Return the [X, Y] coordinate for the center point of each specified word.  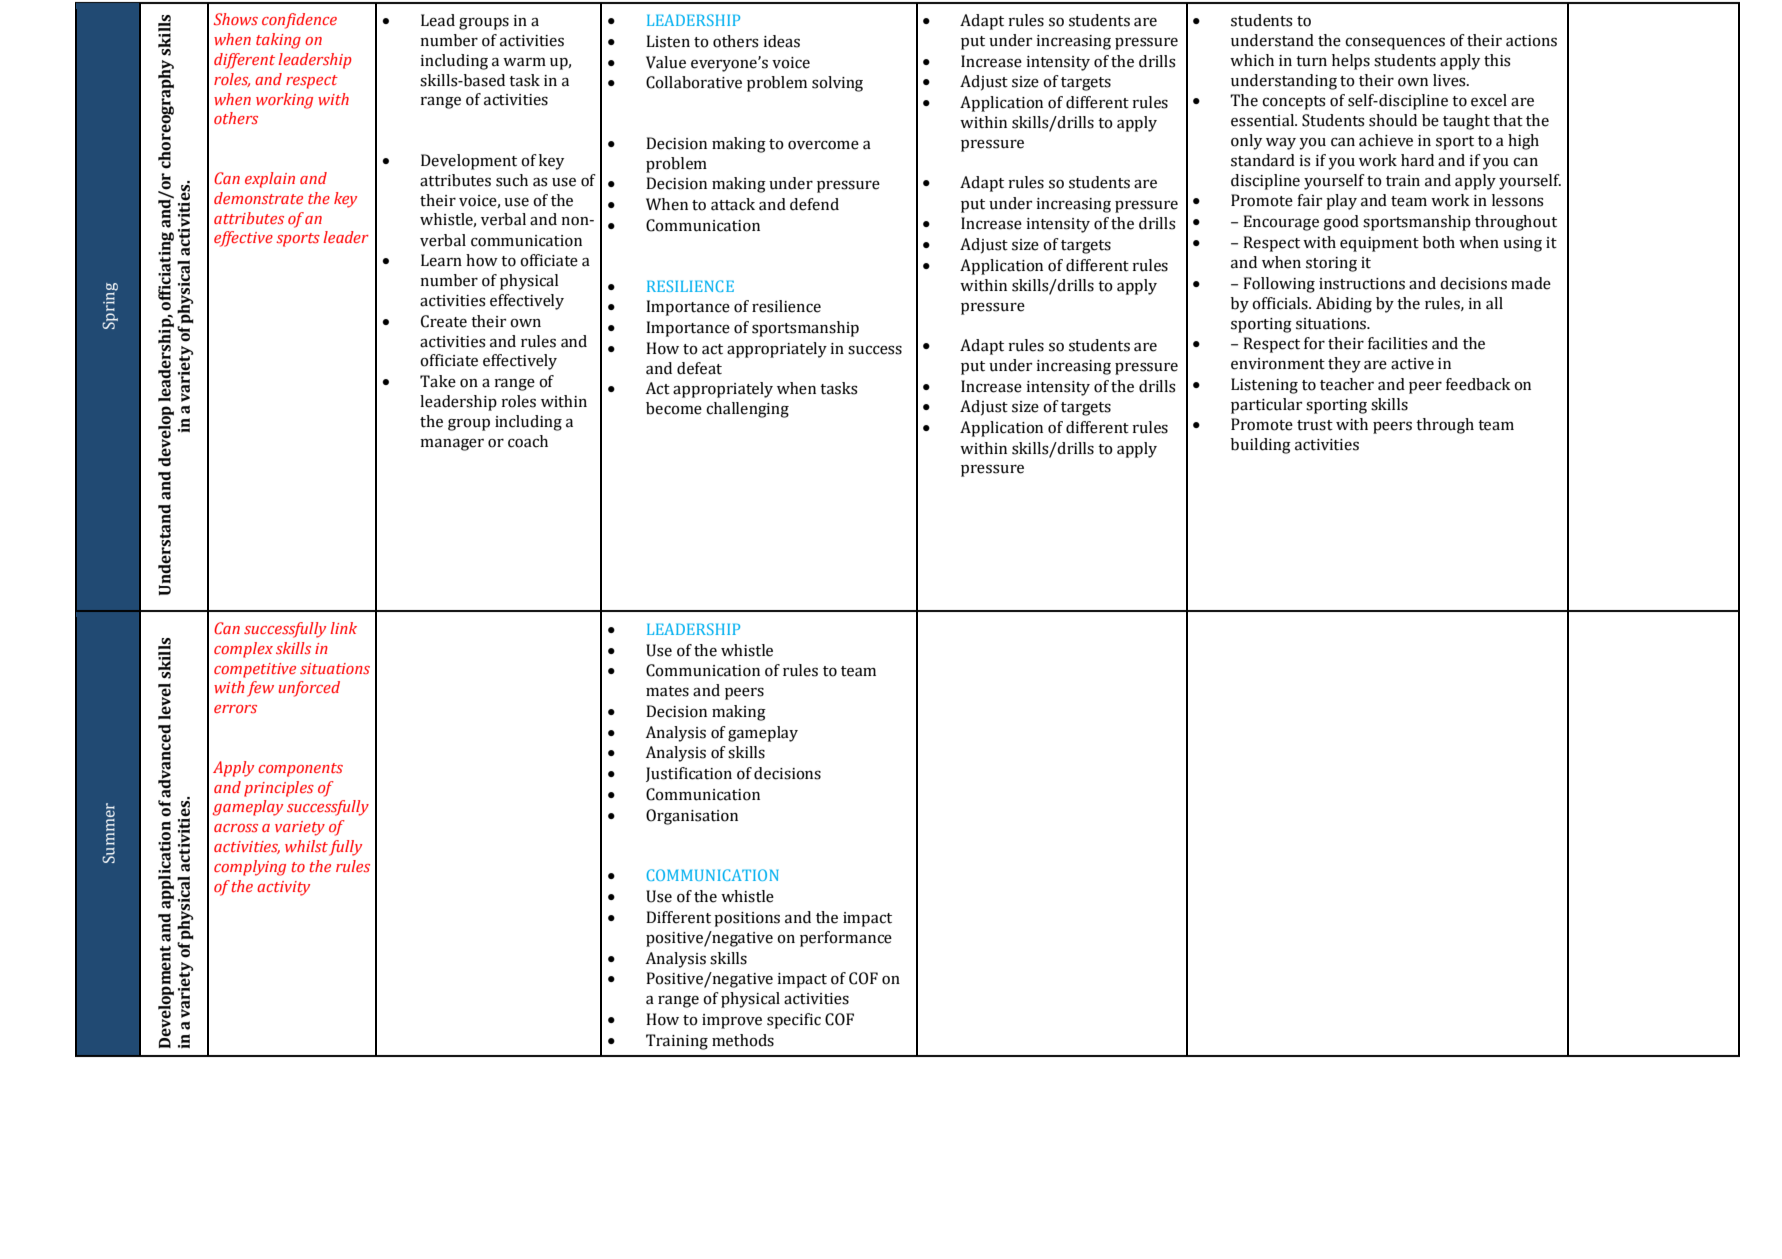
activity [283, 888]
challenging [747, 410]
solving [837, 84]
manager [452, 445]
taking [278, 41]
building [1261, 446]
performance [846, 939]
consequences [1395, 43]
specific [794, 1021]
